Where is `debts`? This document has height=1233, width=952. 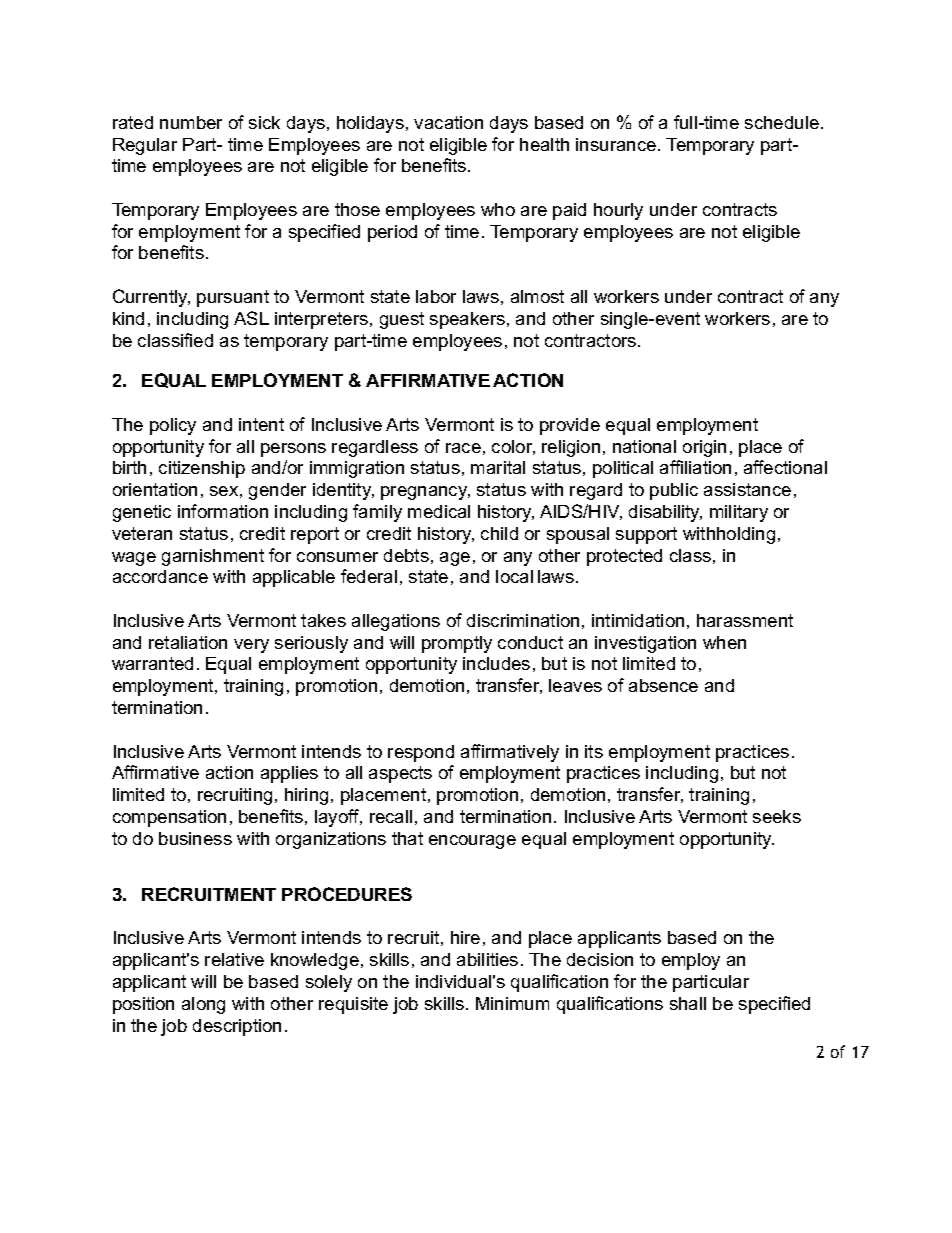
debts is located at coordinates (406, 555).
